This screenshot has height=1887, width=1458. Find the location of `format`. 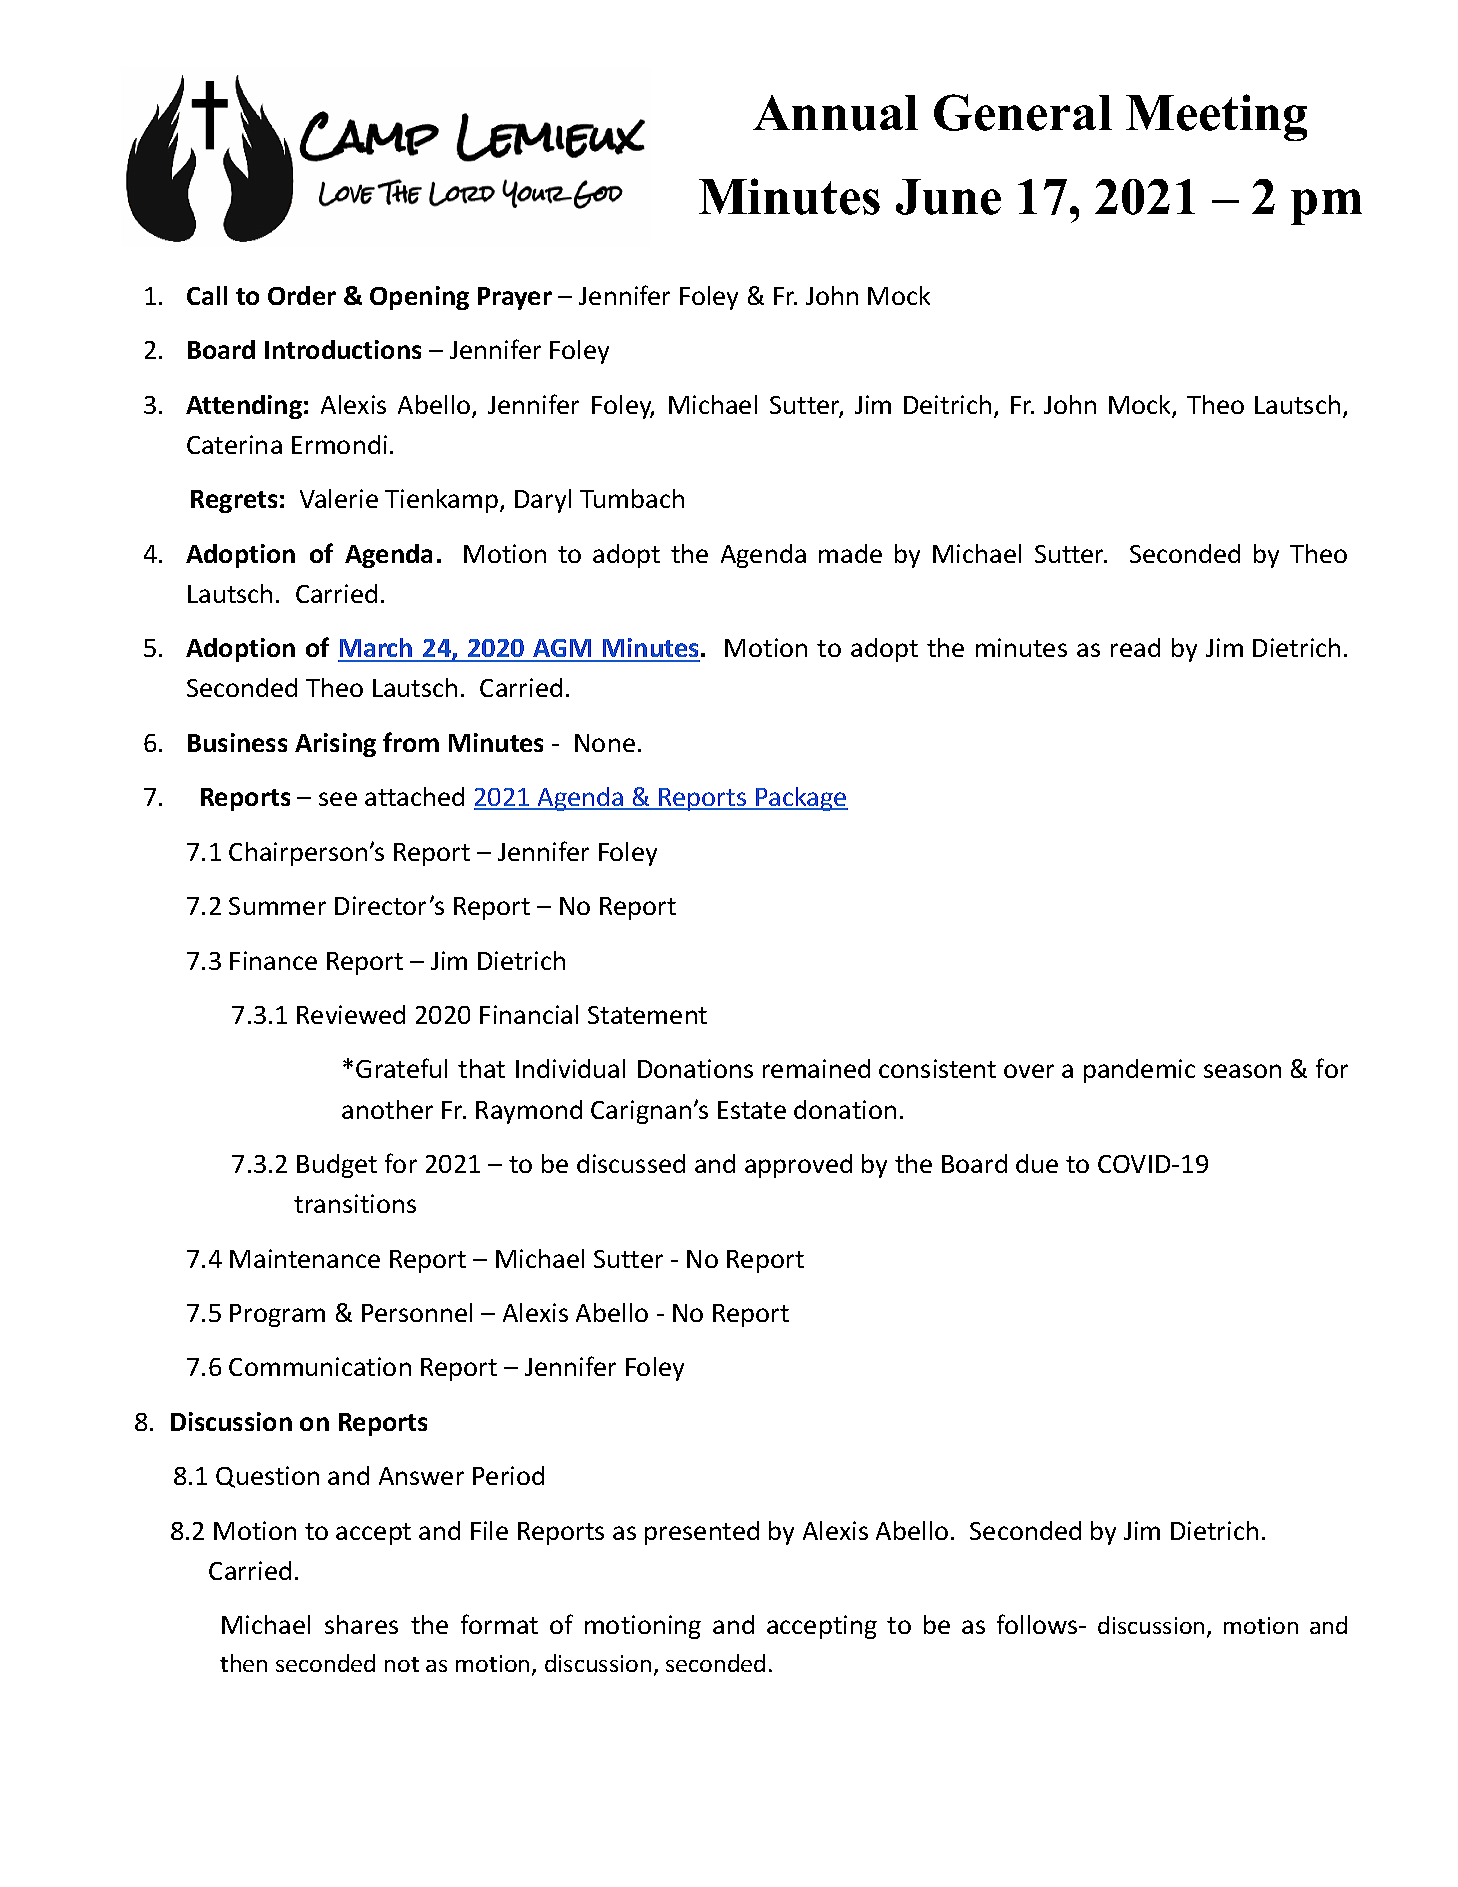

format is located at coordinates (499, 1624).
